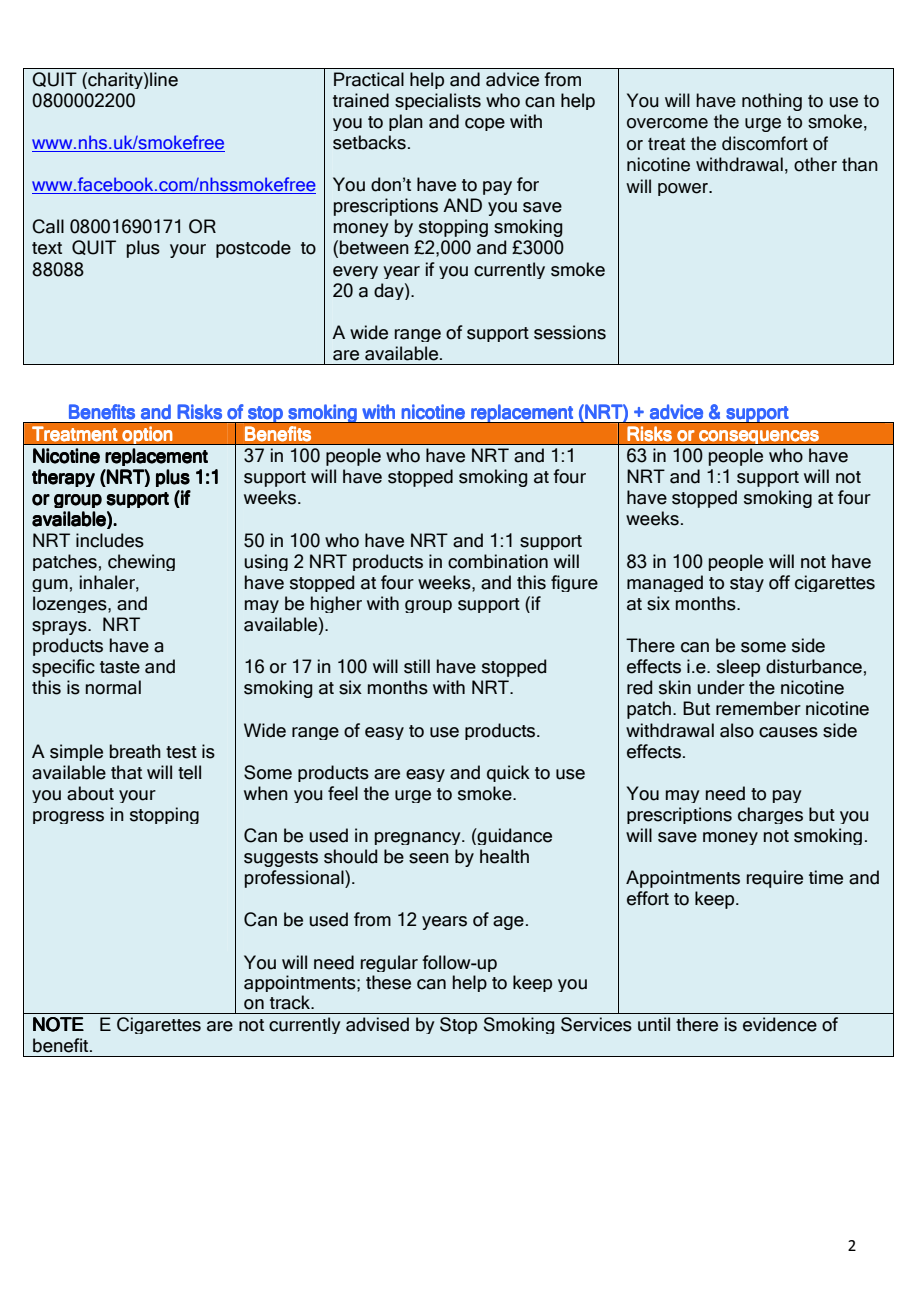  I want to click on off, so click(779, 582).
